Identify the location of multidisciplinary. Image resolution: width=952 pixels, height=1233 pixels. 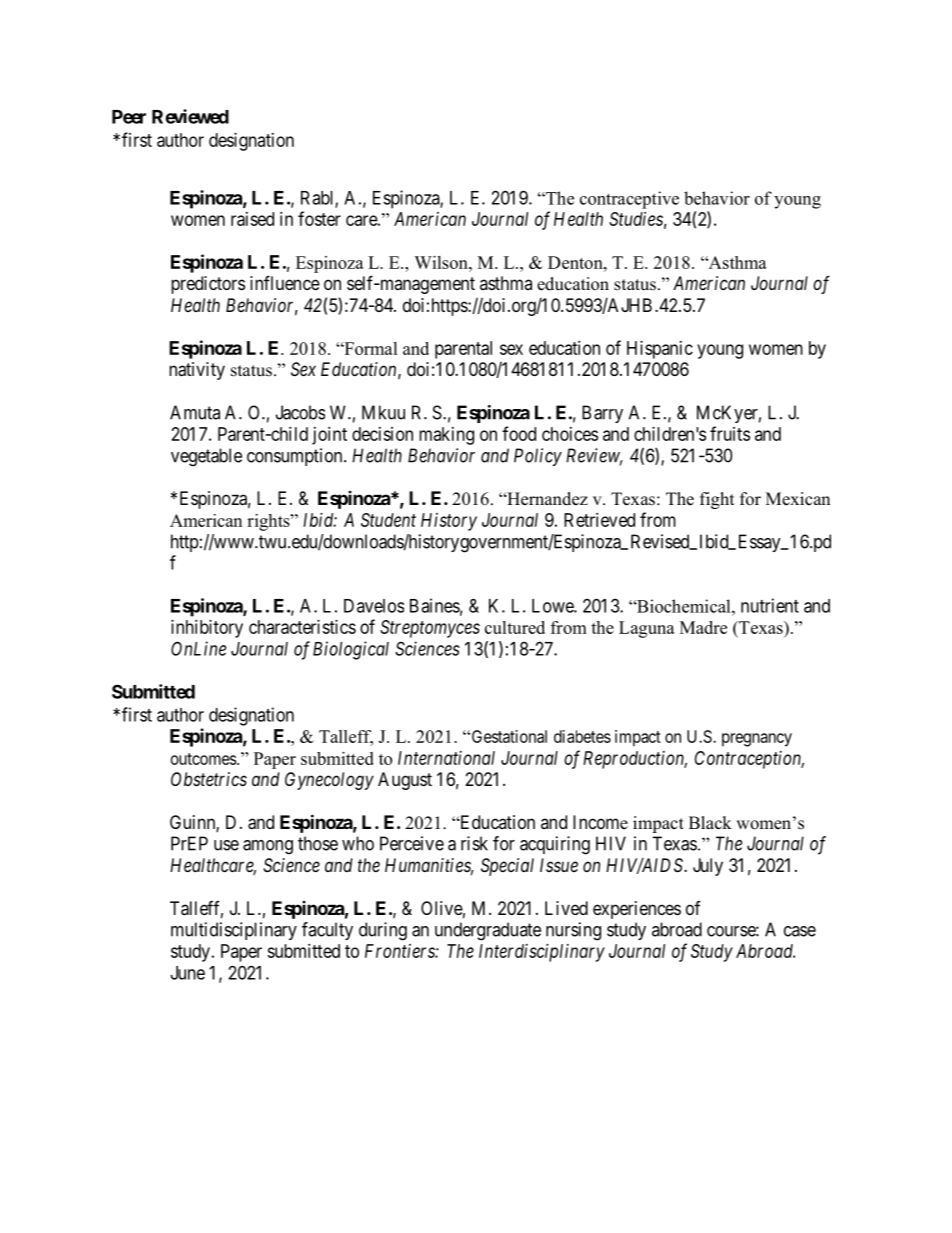
(234, 931).
